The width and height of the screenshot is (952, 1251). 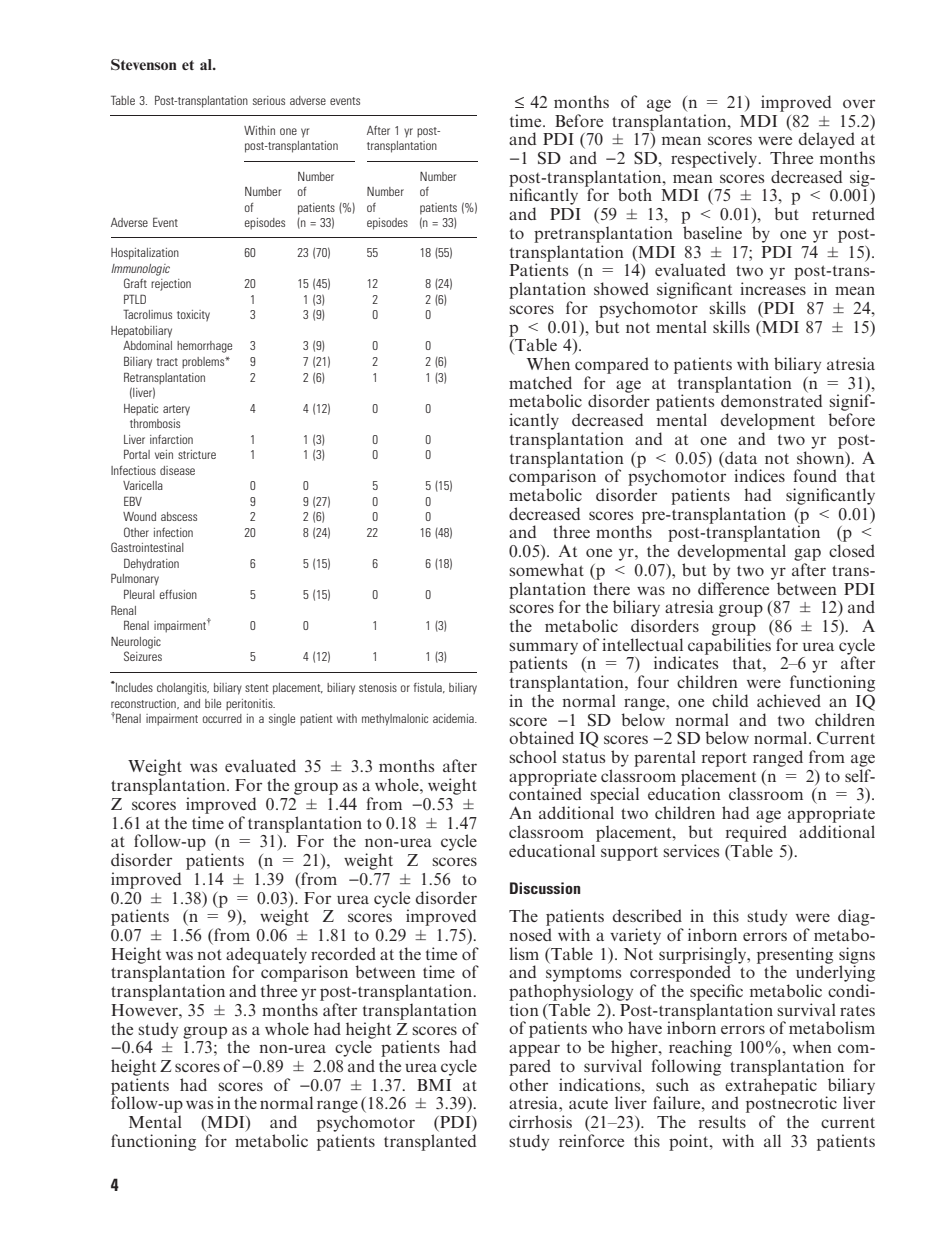 What do you see at coordinates (827, 140) in the screenshot?
I see `delayed` at bounding box center [827, 140].
